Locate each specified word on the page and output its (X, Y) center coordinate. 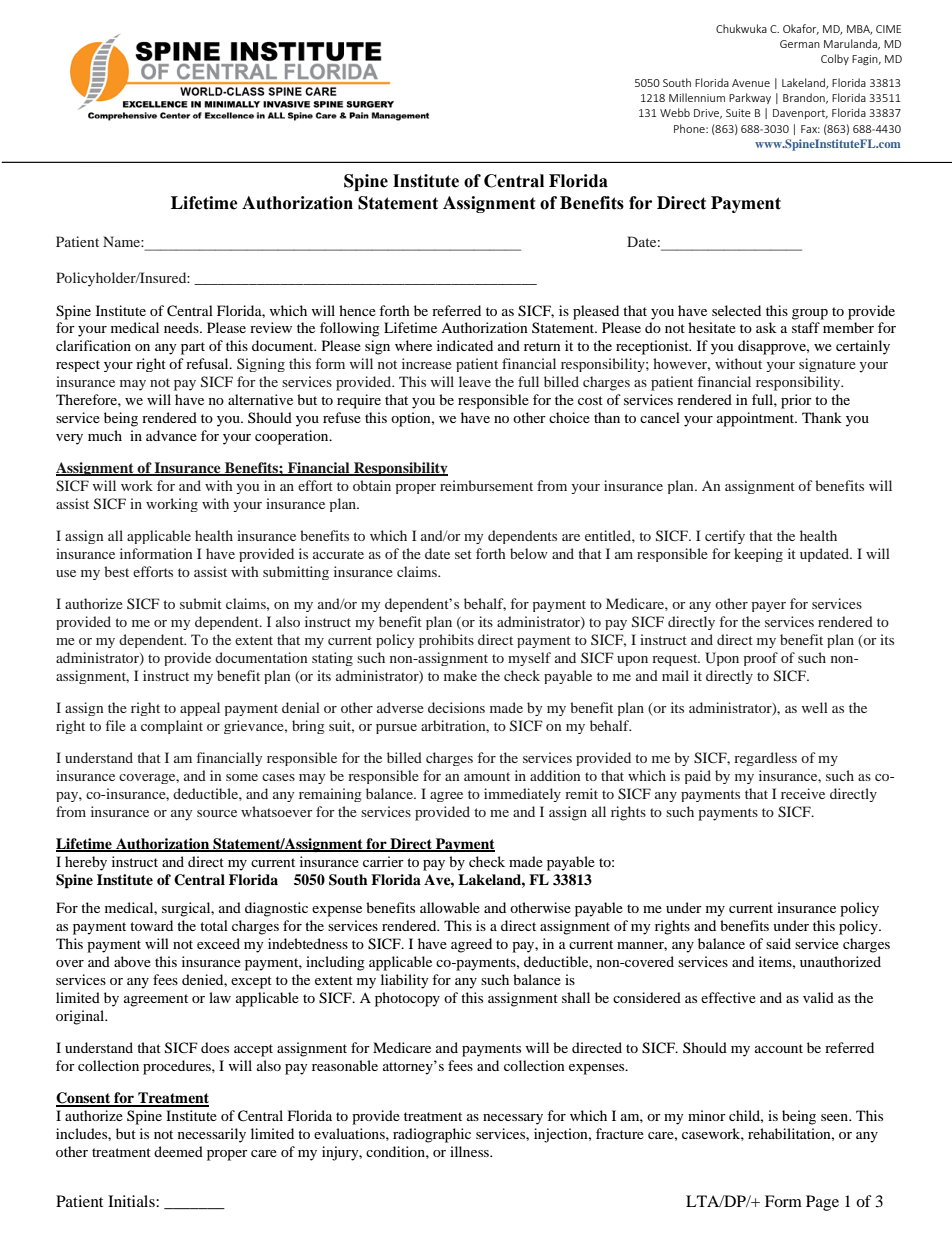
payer (768, 607)
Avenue (751, 83)
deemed (178, 1151)
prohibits (446, 641)
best (116, 571)
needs (182, 327)
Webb (675, 112)
